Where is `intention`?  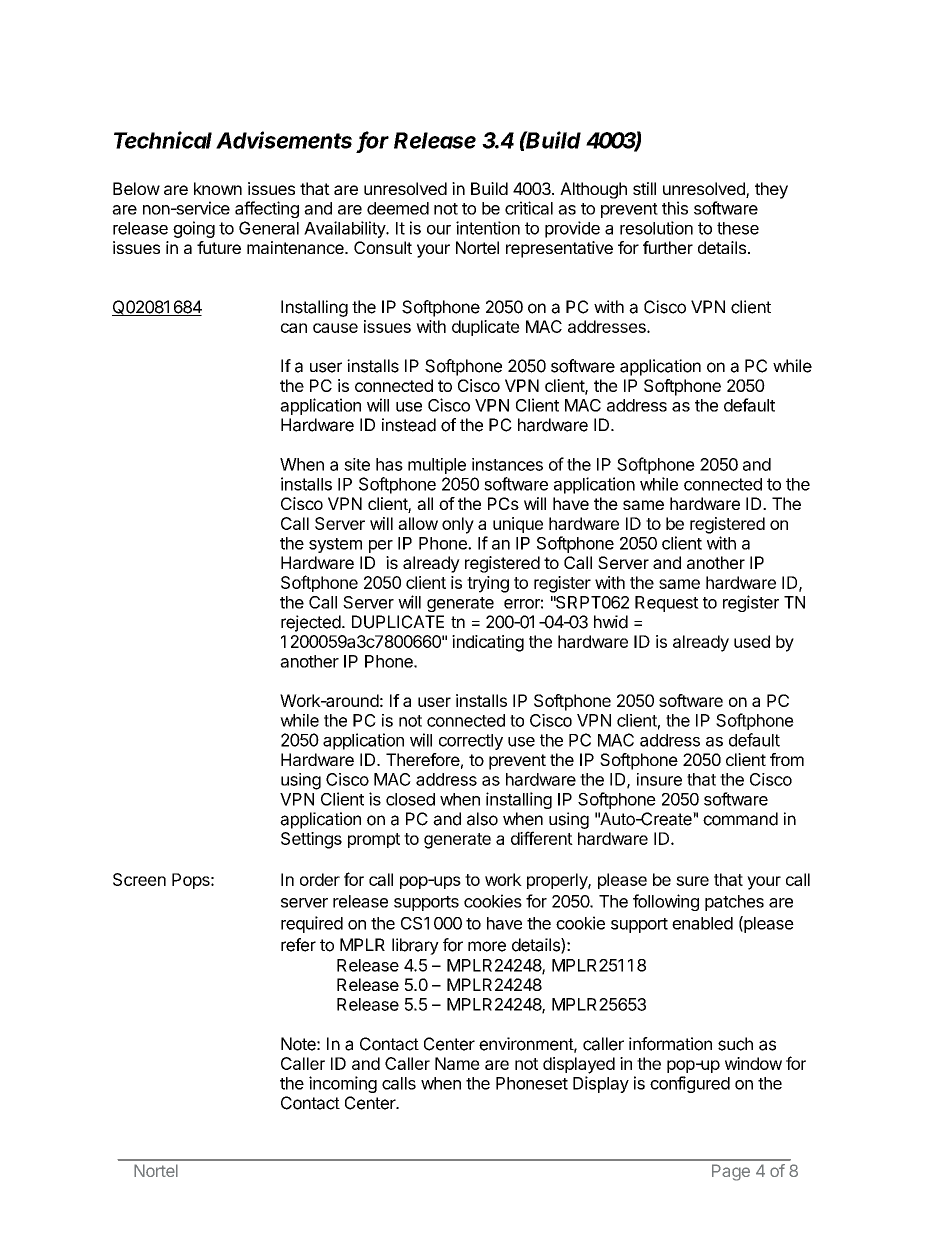
intention is located at coordinates (488, 228).
